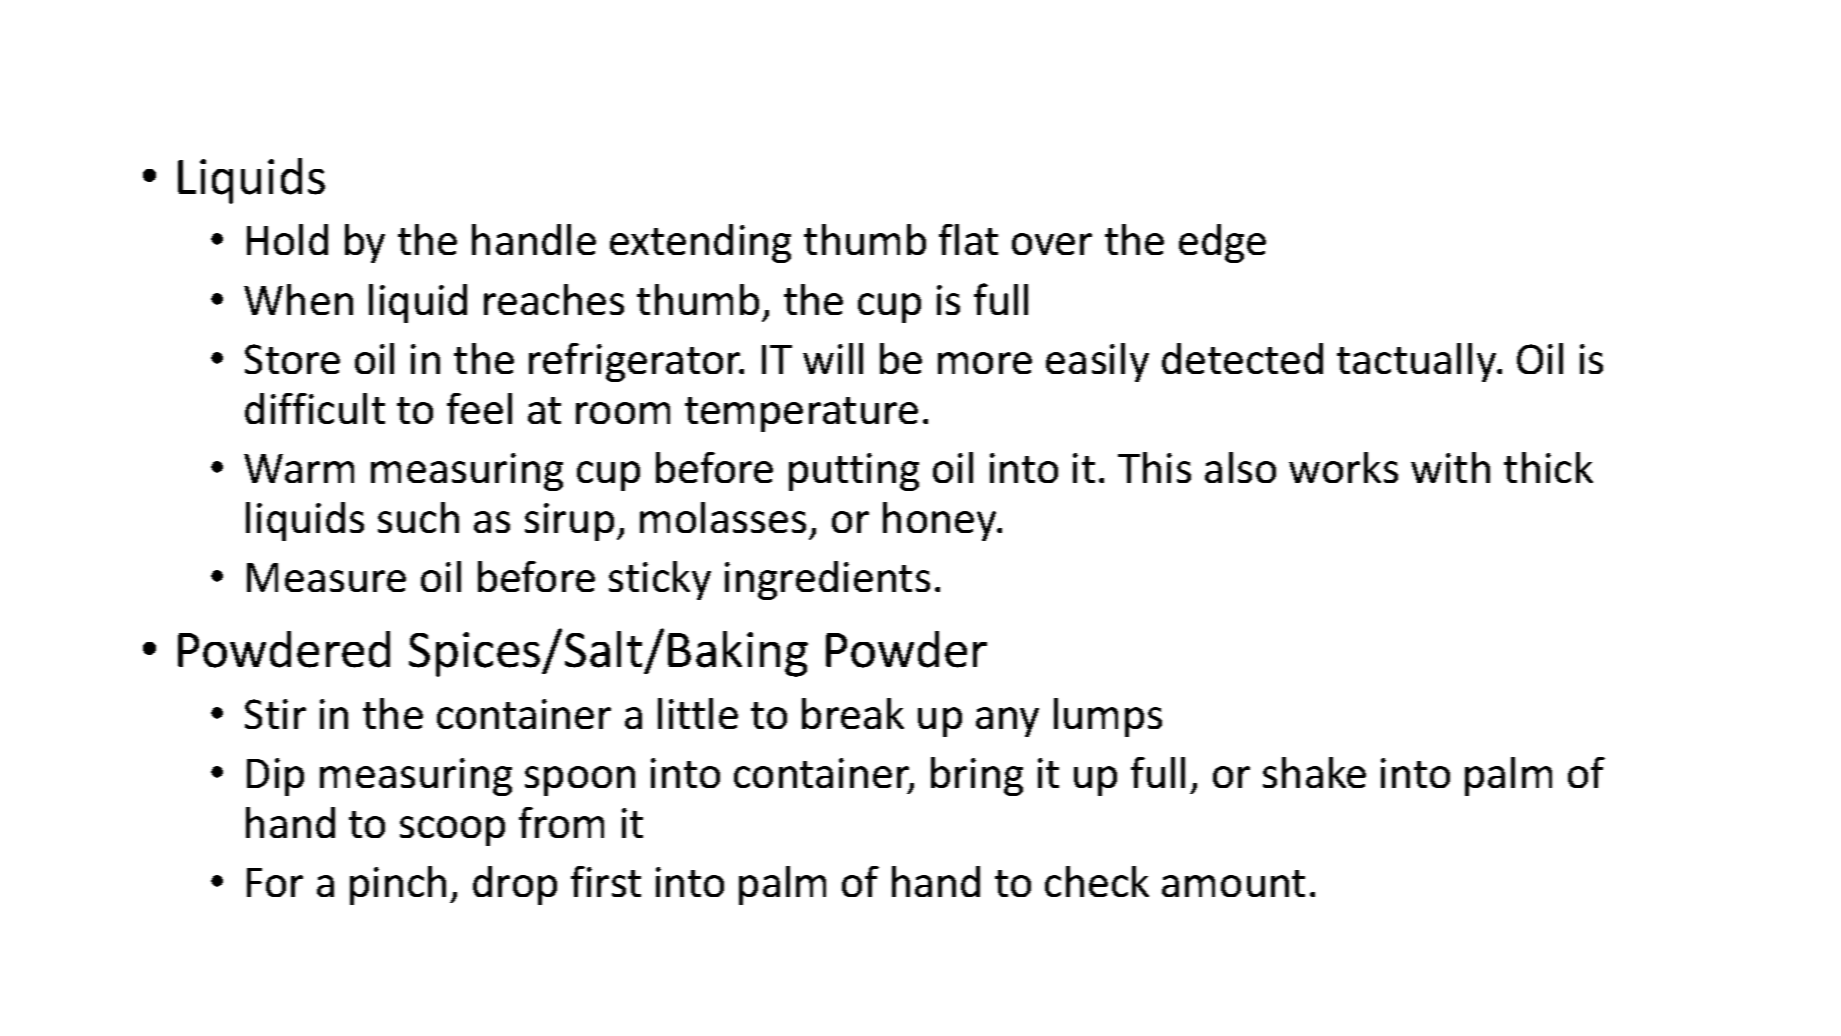 The width and height of the document is (1841, 1036). I want to click on pinch, so click(398, 885).
